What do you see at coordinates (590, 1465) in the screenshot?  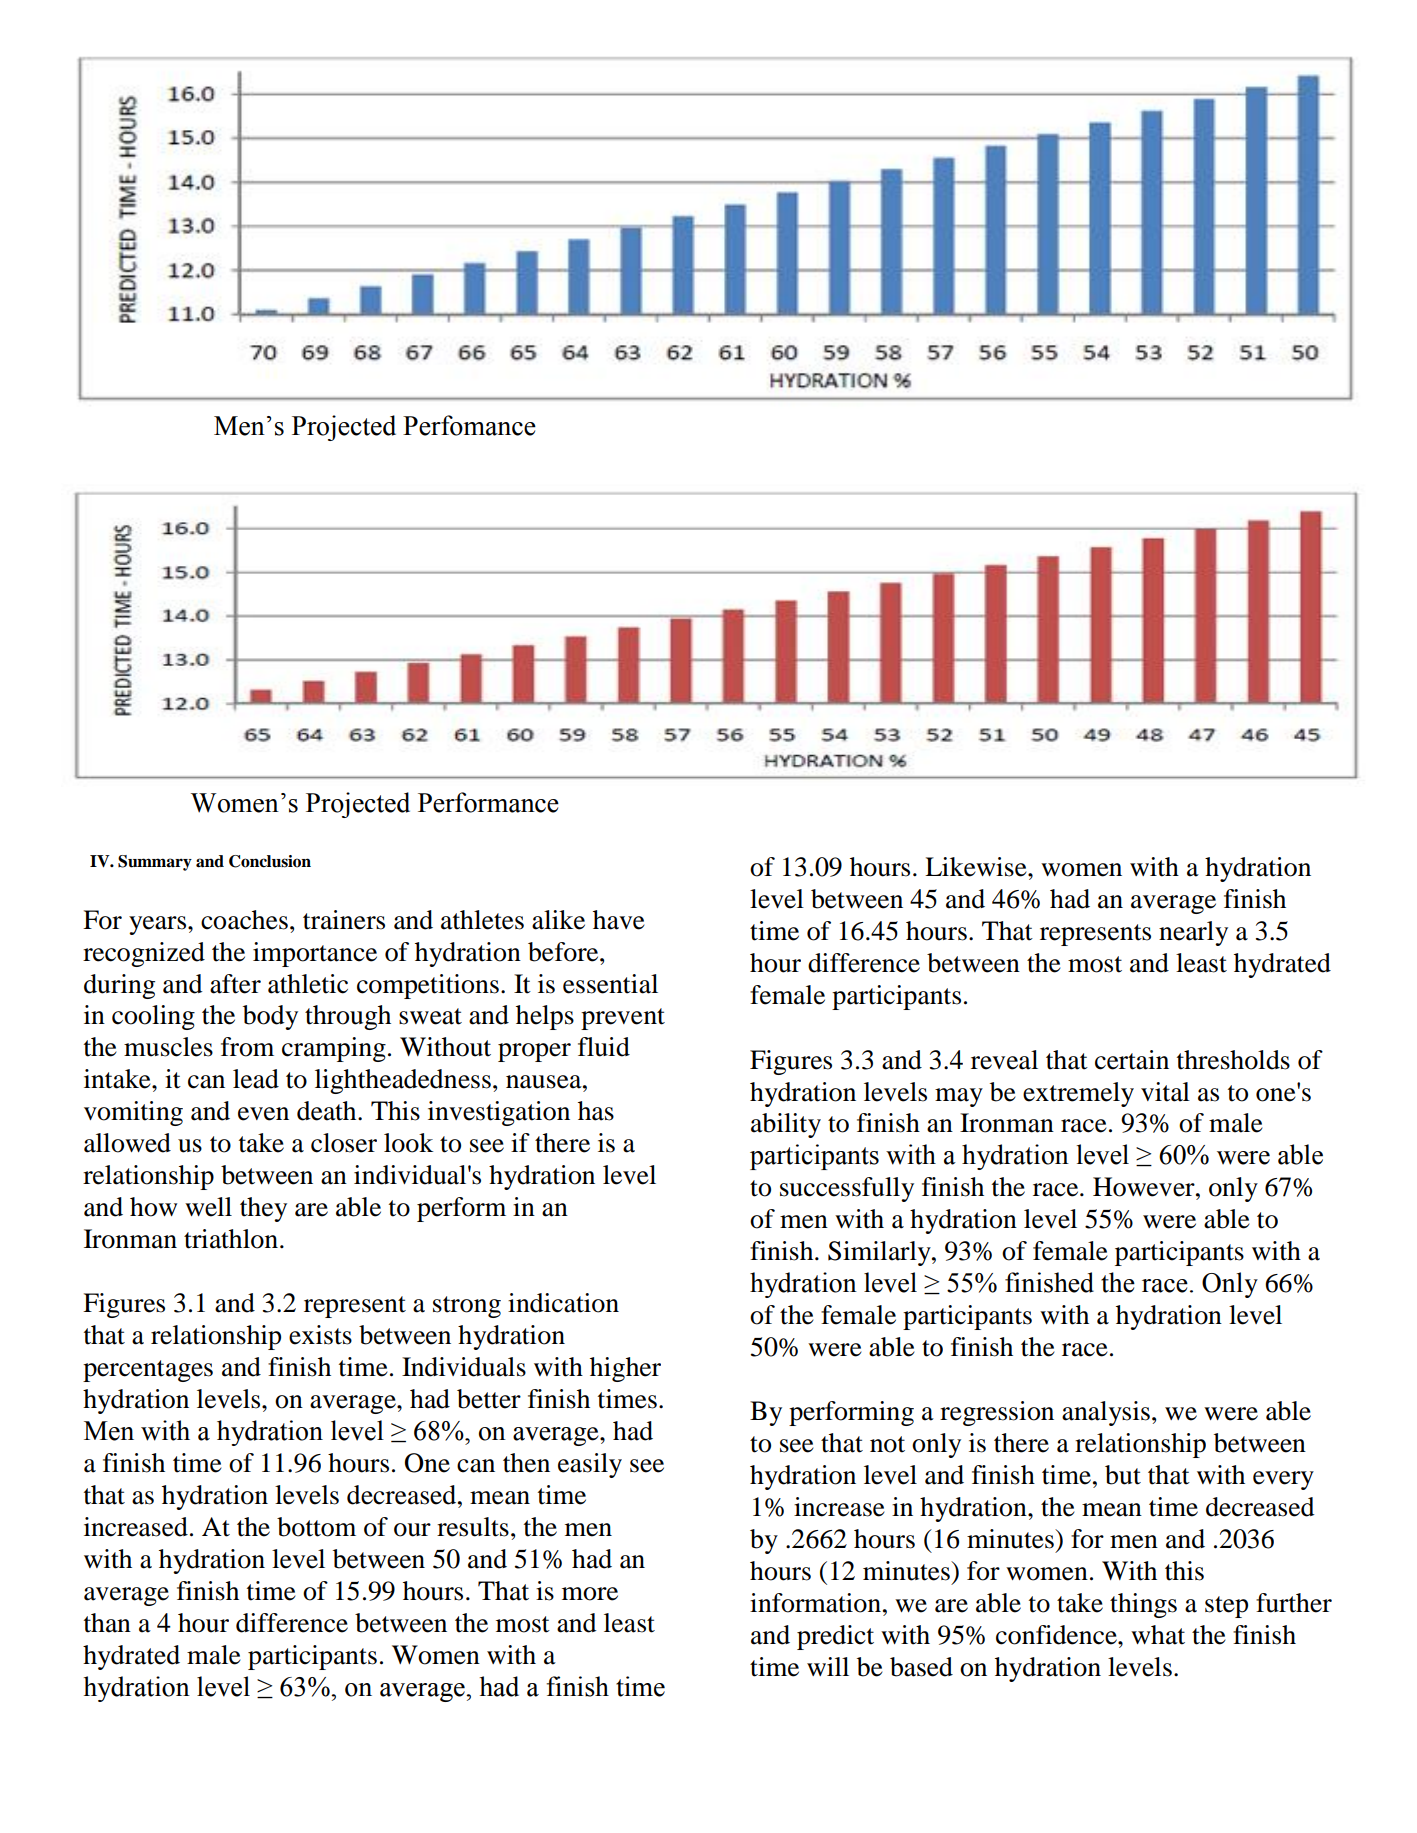 I see `easily` at bounding box center [590, 1465].
